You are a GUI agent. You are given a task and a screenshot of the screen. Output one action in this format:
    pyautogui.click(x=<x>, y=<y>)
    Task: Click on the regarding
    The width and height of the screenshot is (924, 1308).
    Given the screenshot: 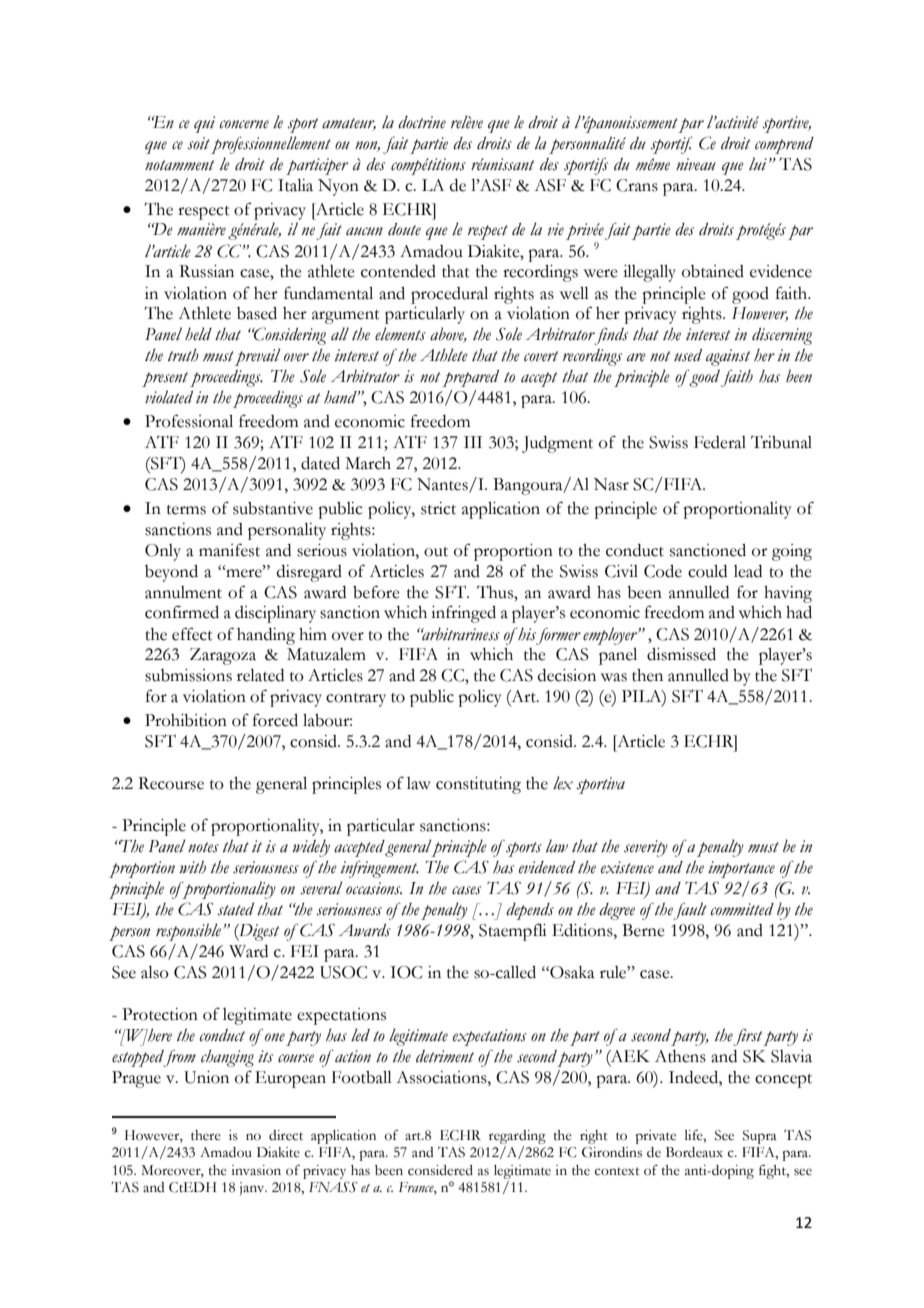 What is the action you would take?
    pyautogui.click(x=517, y=1137)
